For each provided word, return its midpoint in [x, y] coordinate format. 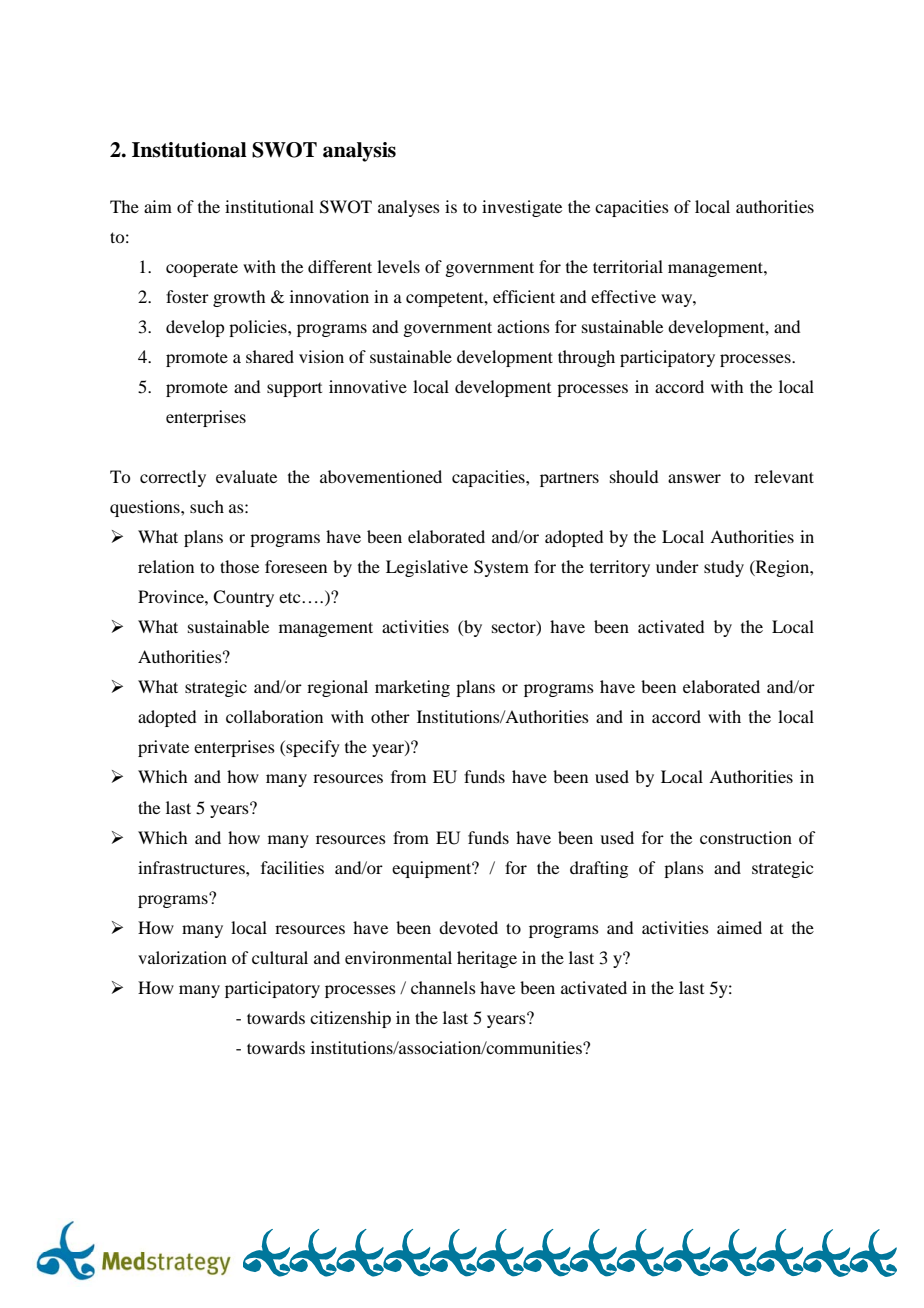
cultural [280, 957]
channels [443, 987]
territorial [628, 266]
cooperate [202, 269]
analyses [409, 208]
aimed [739, 927]
